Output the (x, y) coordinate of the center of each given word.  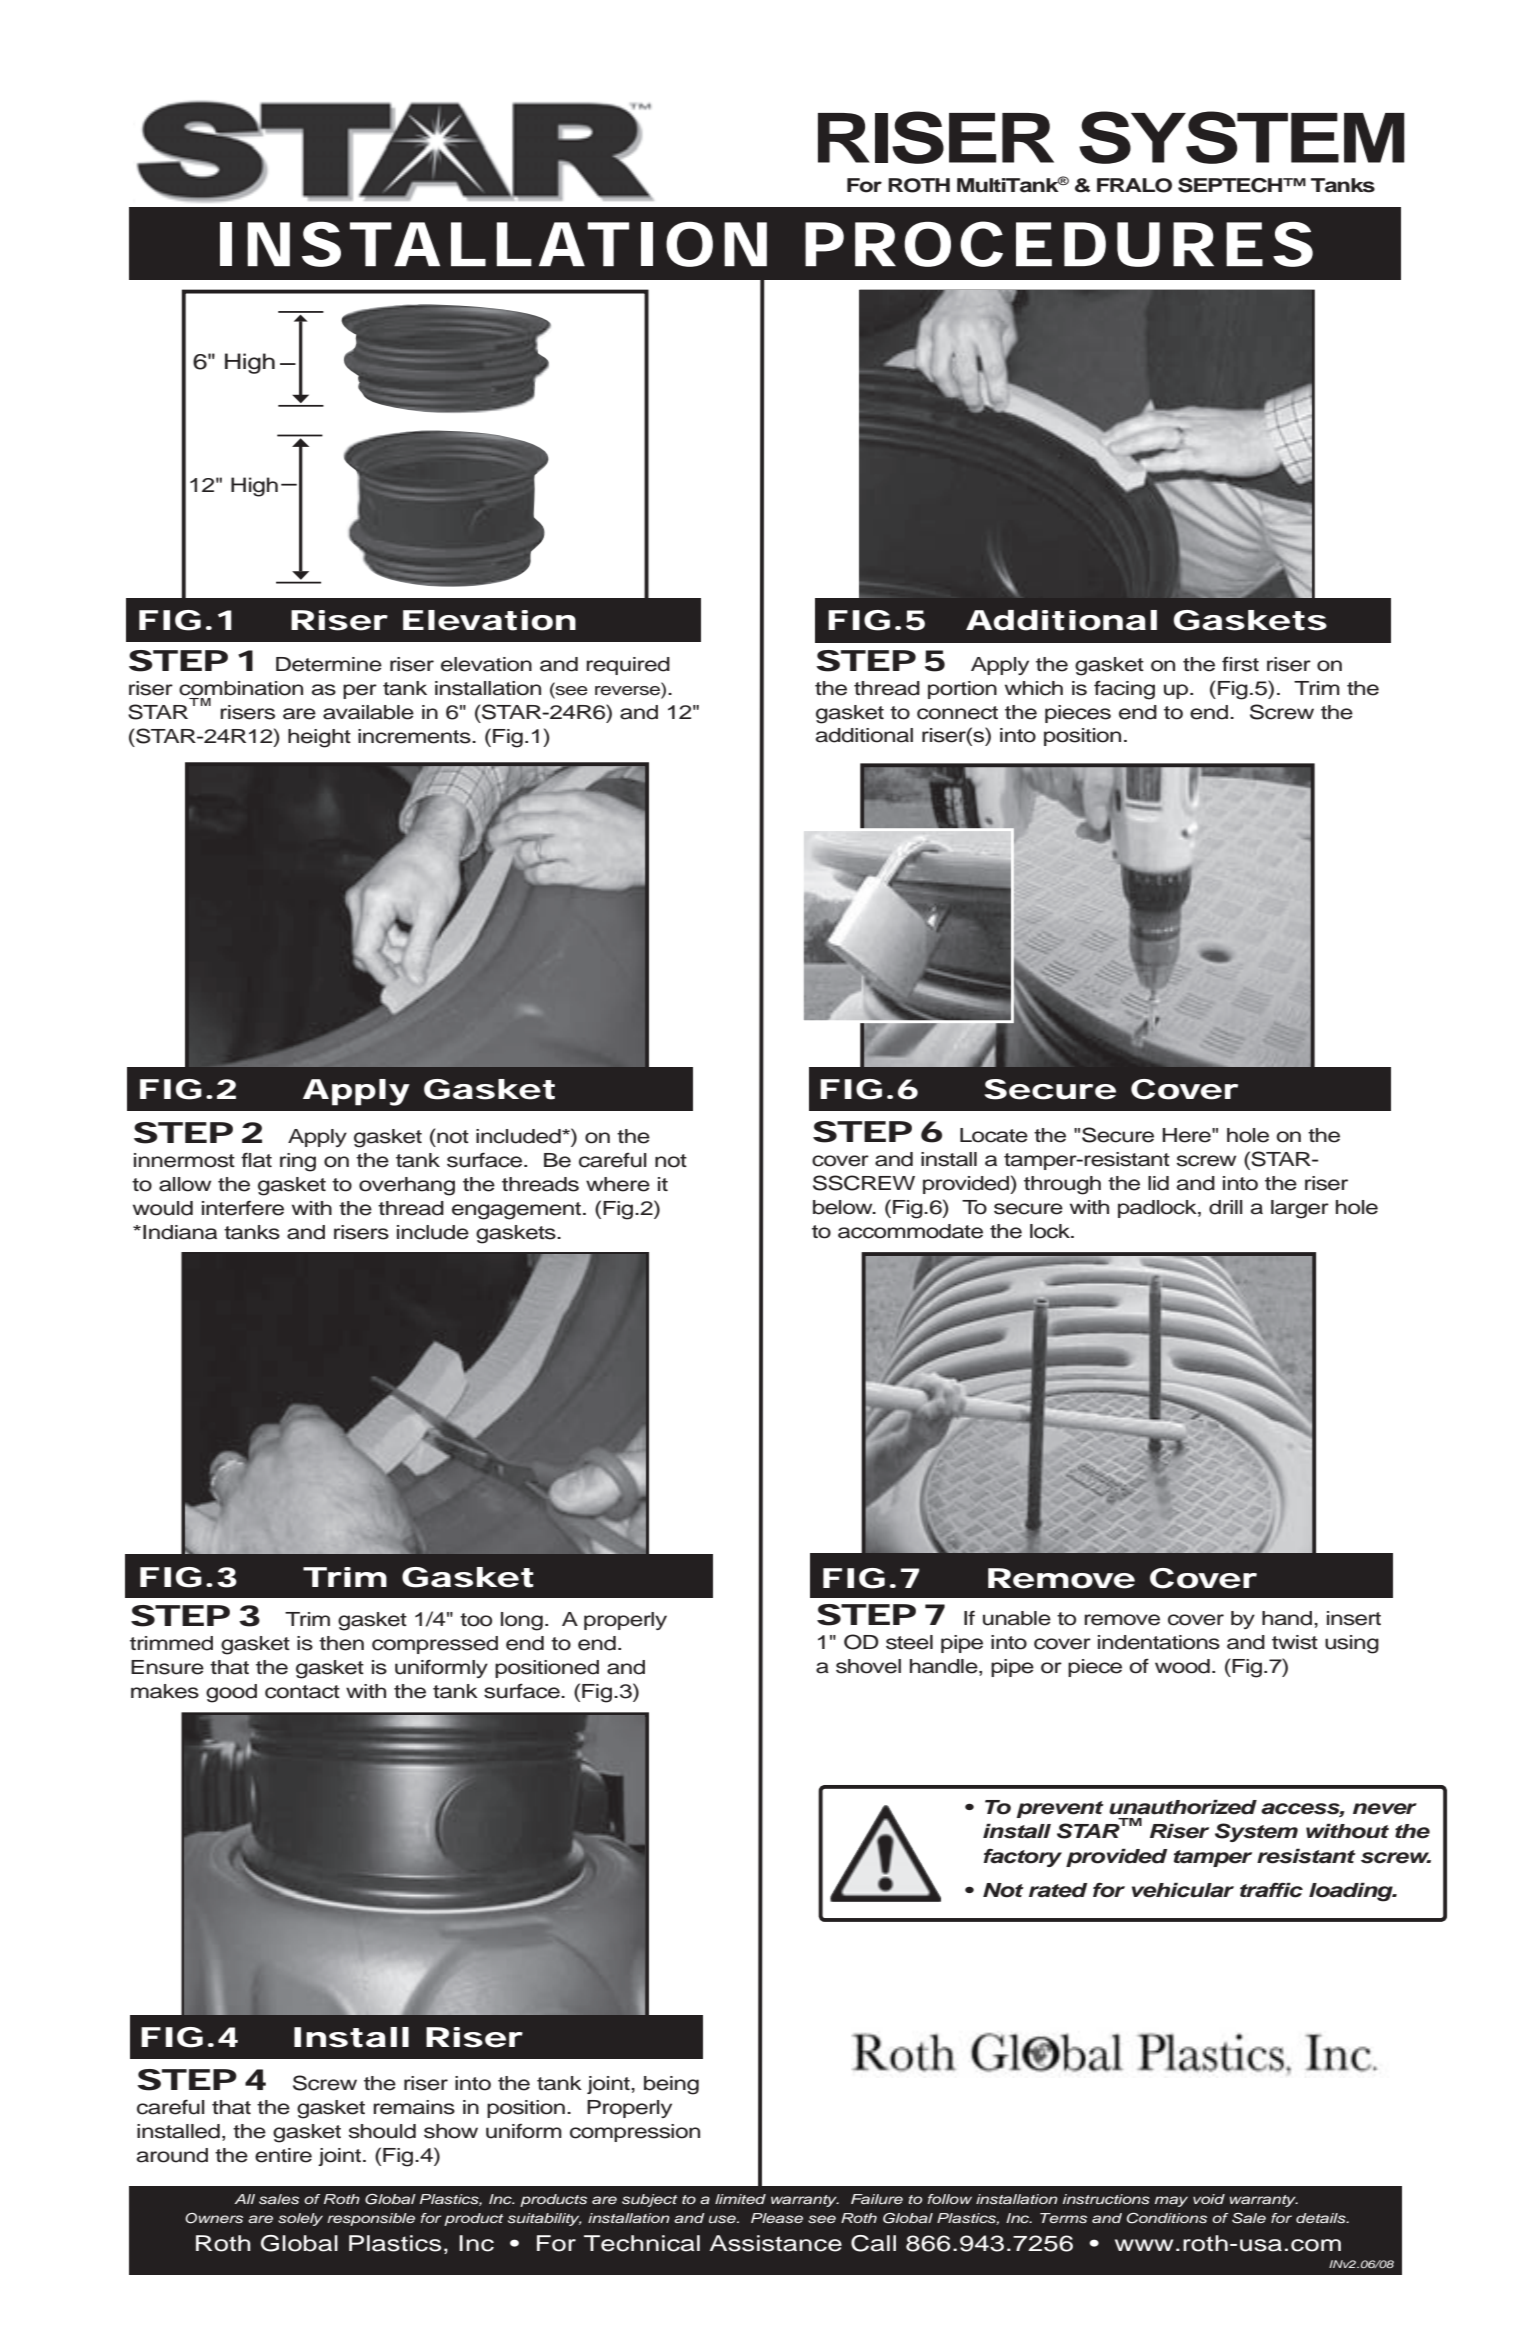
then (341, 1643)
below (844, 1207)
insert (1354, 1618)
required (628, 666)
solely (300, 2219)
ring (298, 1162)
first (1240, 664)
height (319, 738)
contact (302, 1692)
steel (909, 1642)
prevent (1060, 1809)
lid (1158, 1183)
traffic (1271, 1890)
